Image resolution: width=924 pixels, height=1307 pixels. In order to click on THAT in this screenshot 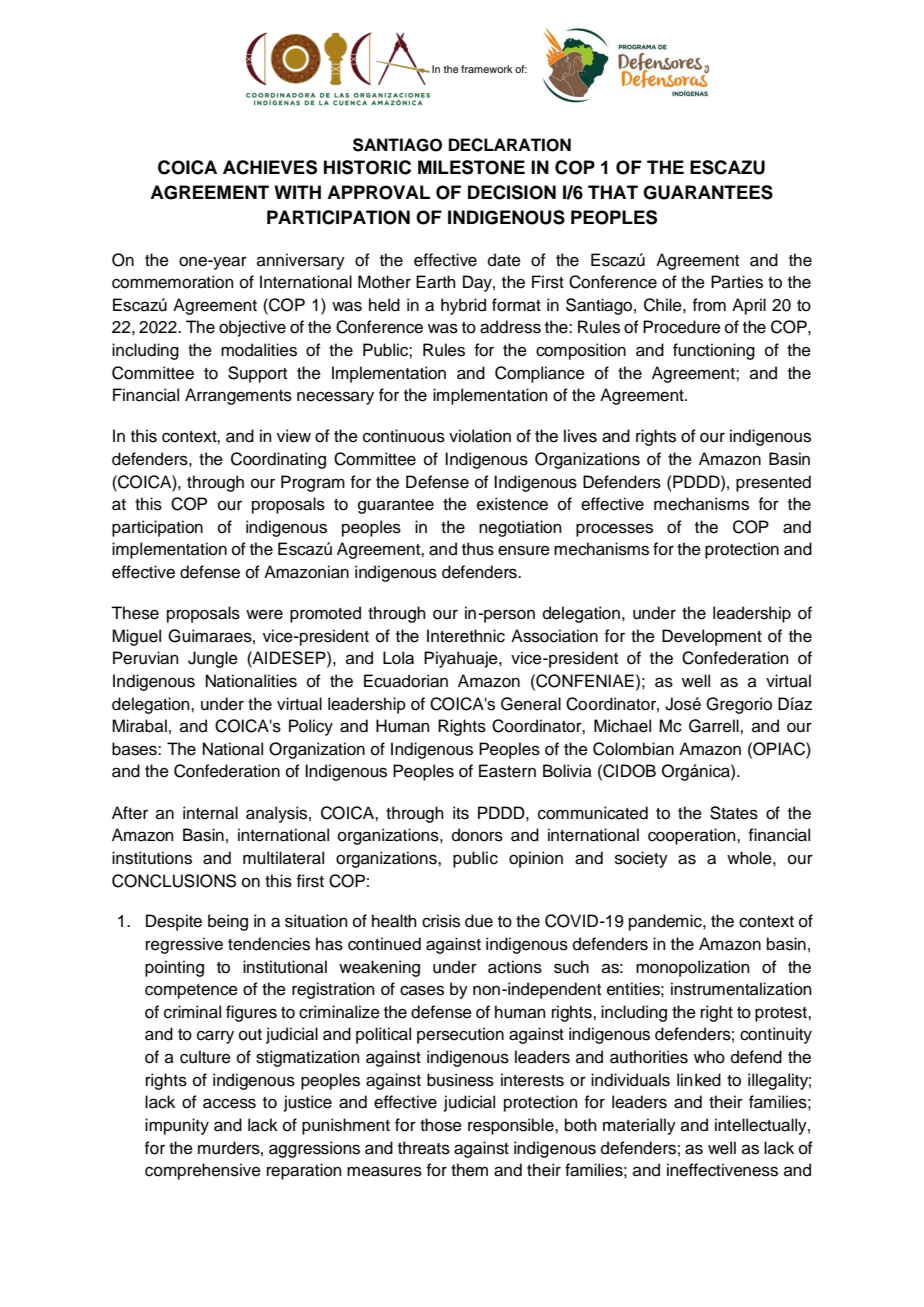, I will do `click(613, 192)`.
